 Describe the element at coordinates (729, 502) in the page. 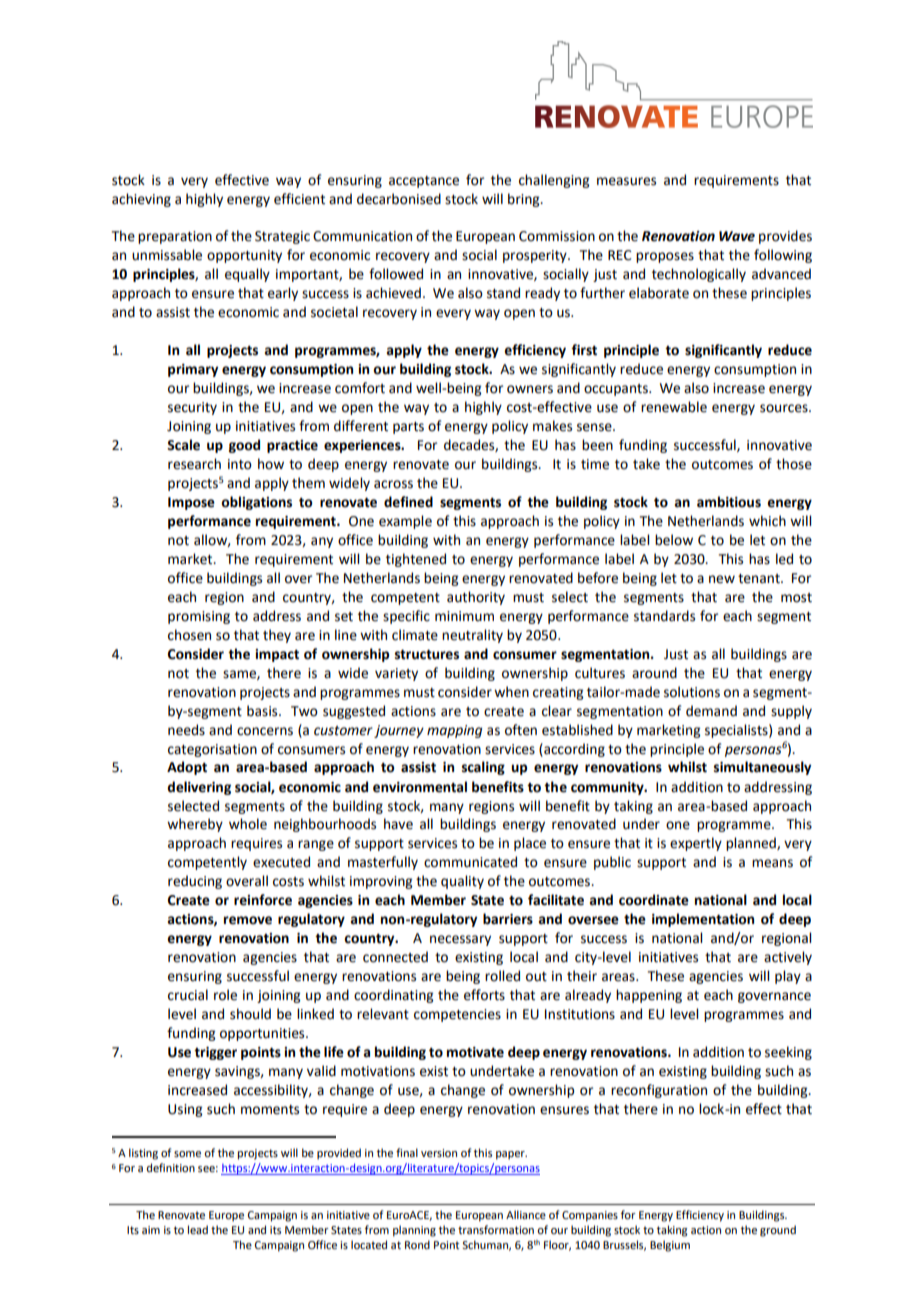

I see `ambitious` at that location.
